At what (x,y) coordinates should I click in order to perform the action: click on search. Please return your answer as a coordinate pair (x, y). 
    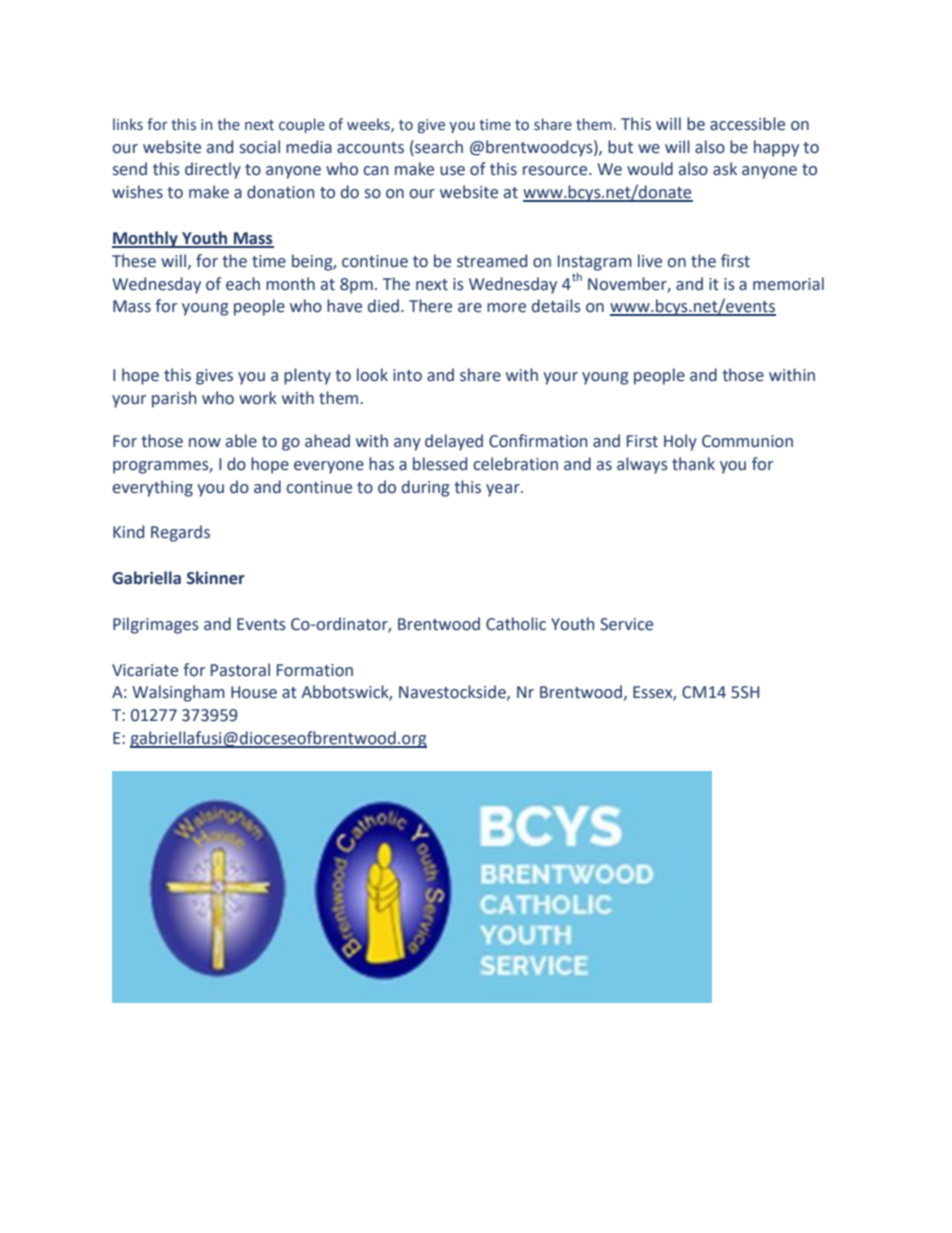
    Looking at the image, I should click on (438, 147).
